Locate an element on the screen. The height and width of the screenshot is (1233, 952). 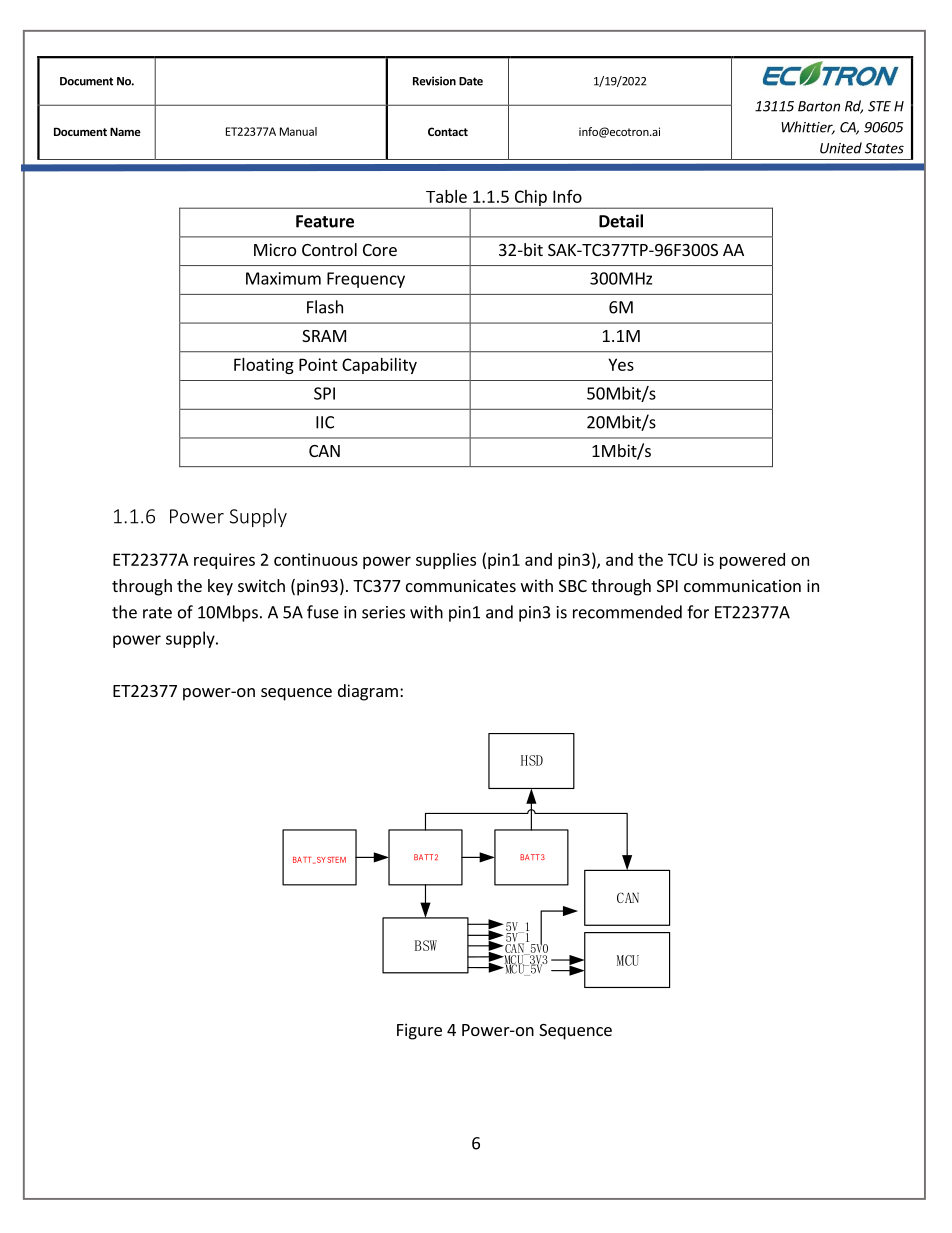
supplies is located at coordinates (446, 561).
